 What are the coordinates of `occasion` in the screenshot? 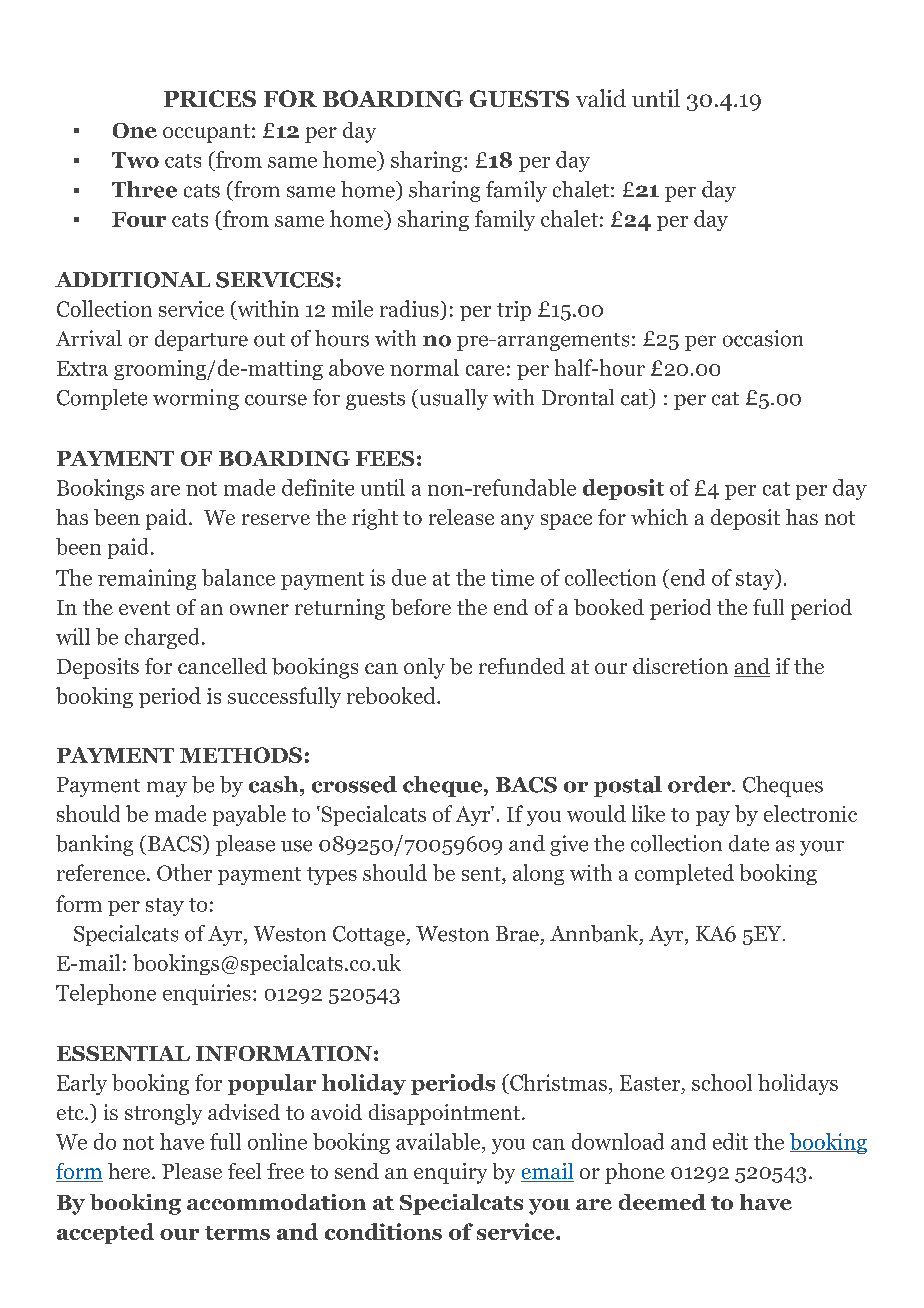 It's located at (763, 338).
